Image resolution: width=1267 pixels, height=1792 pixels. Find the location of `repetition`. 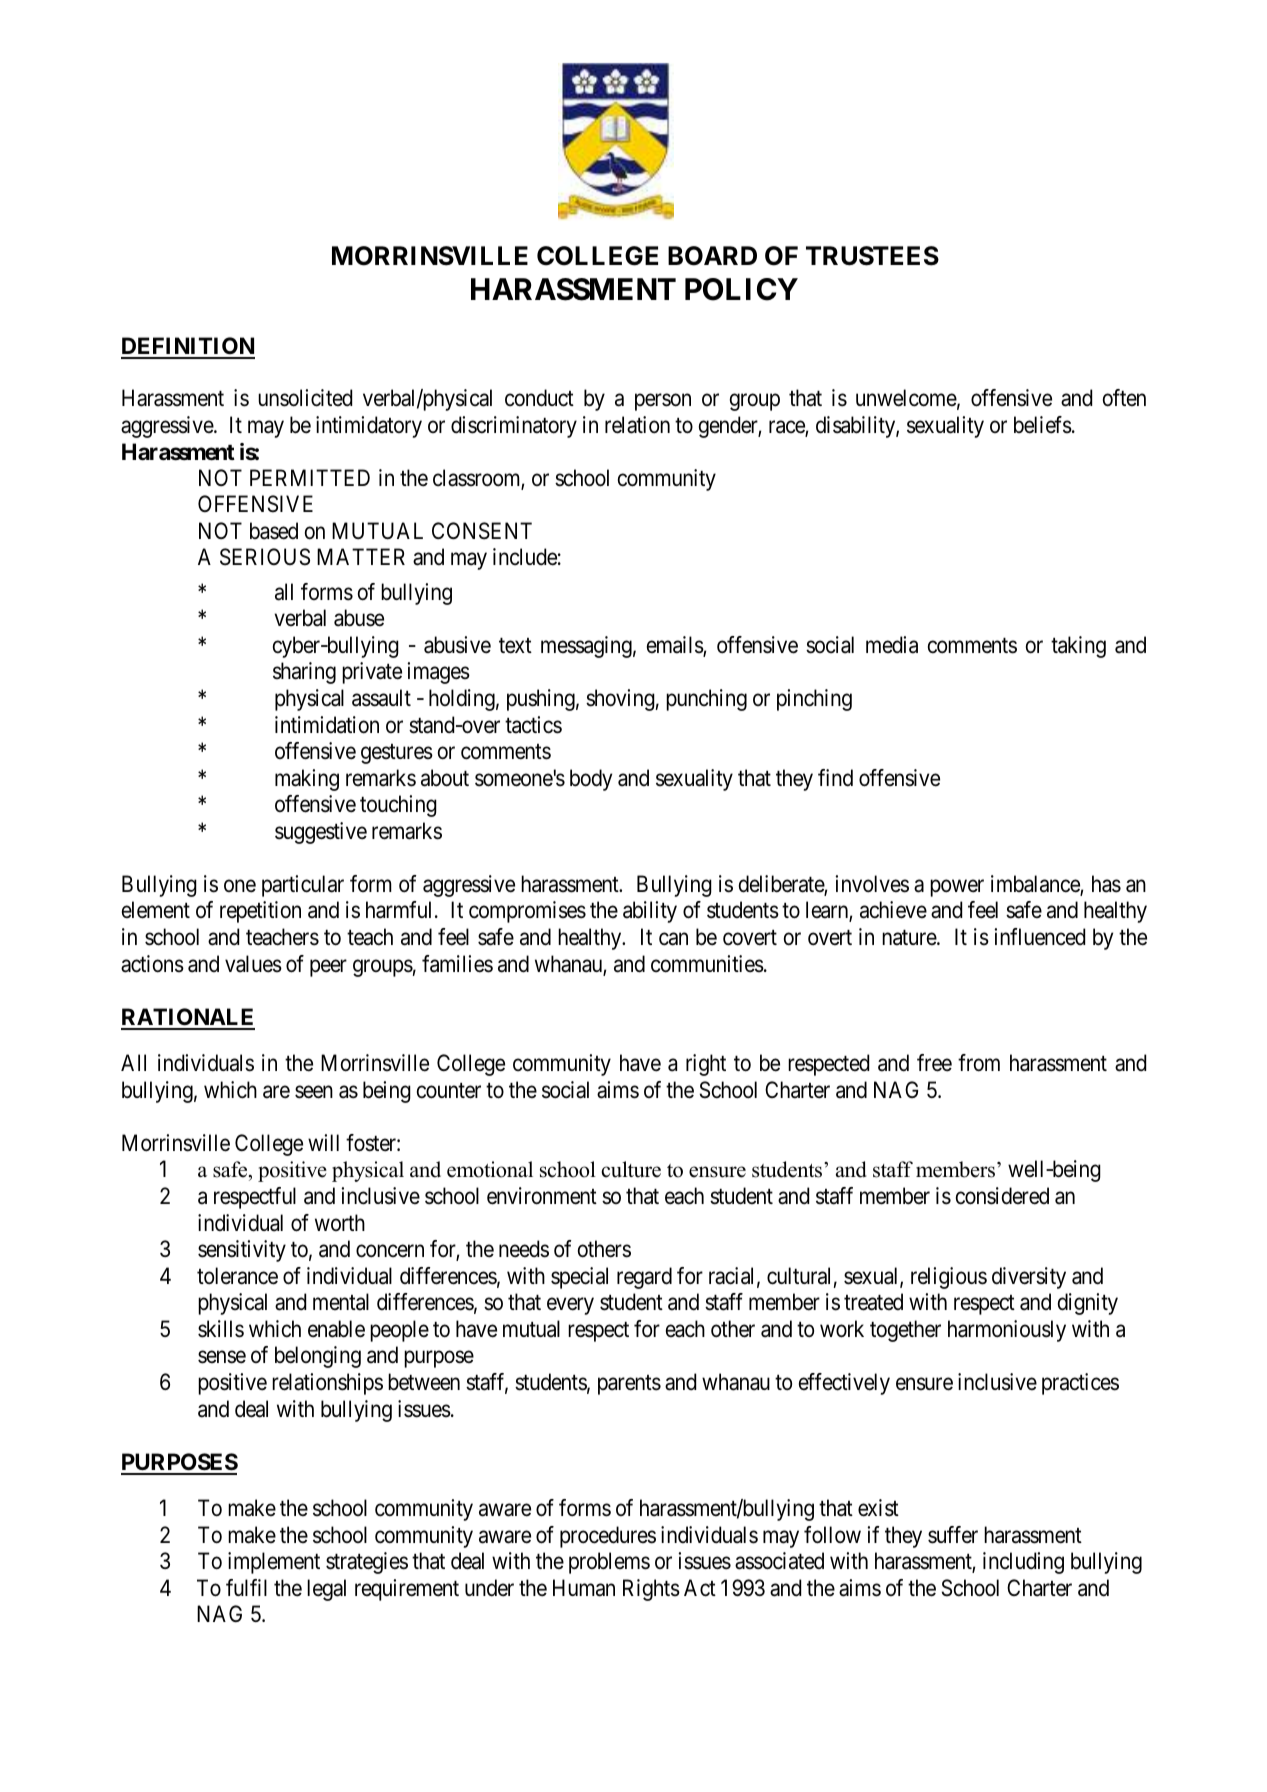

repetition is located at coordinates (260, 912).
